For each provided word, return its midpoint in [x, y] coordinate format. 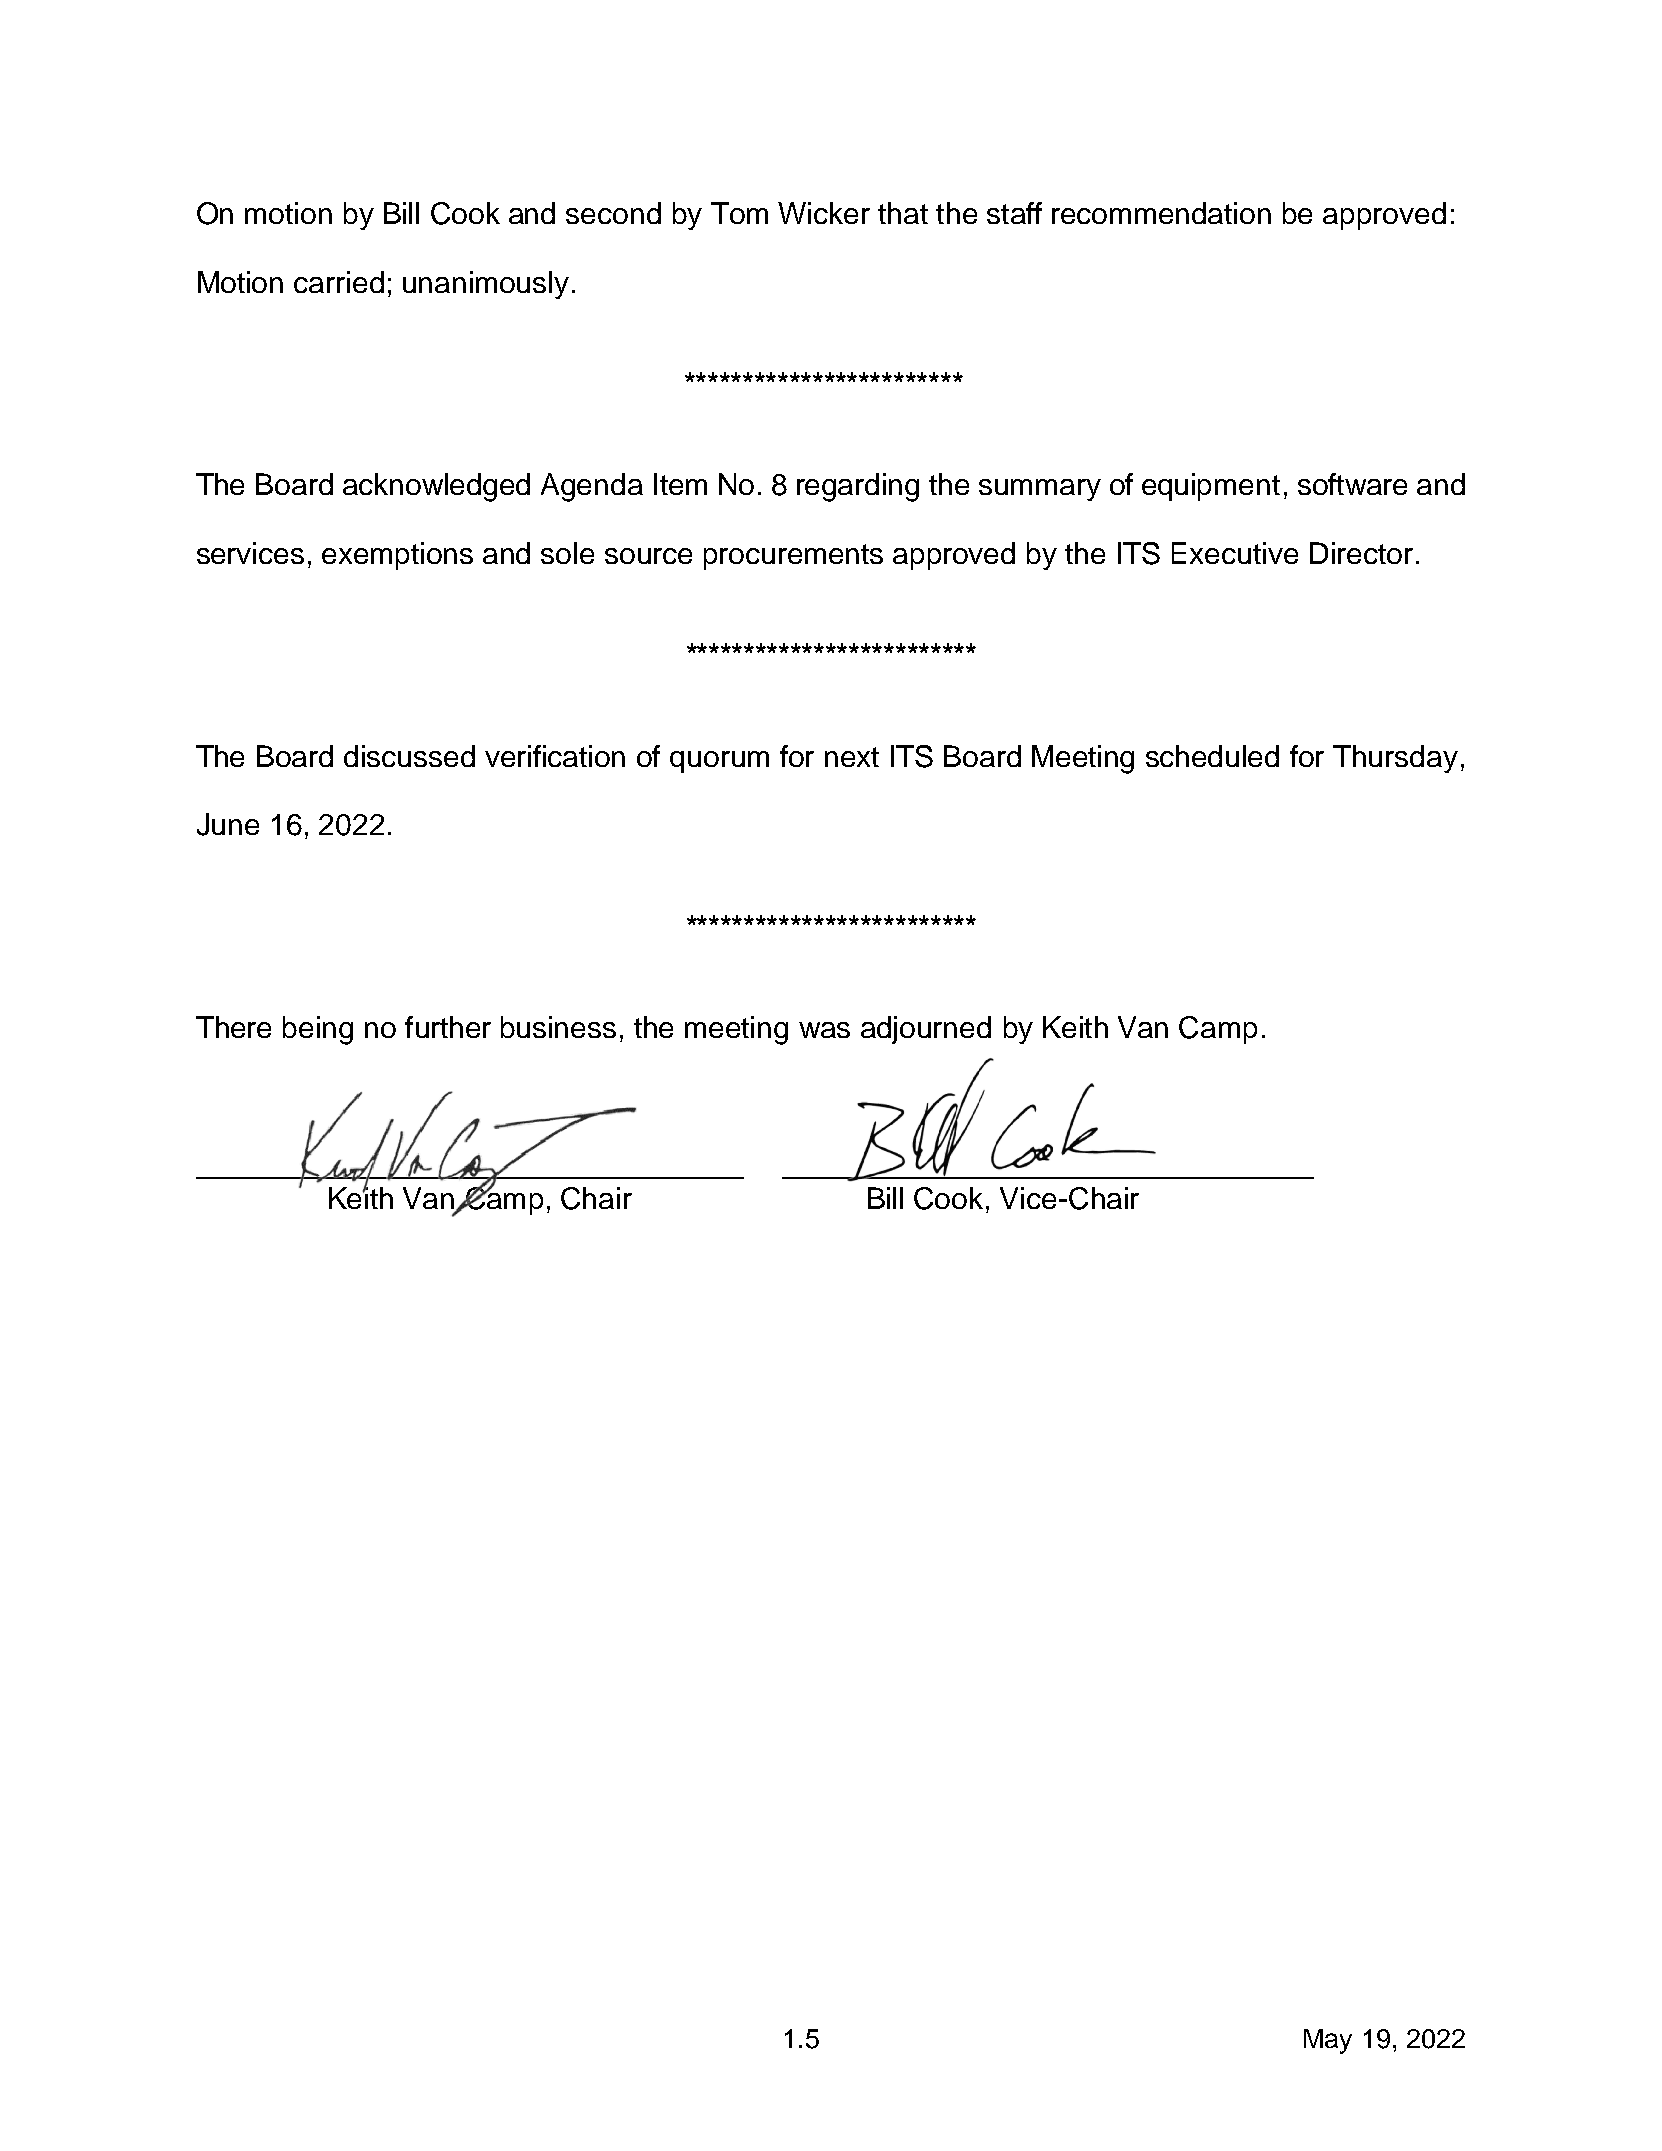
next [852, 757]
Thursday [1395, 759]
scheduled [1212, 756]
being [318, 1030]
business [558, 1027]
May [1328, 2041]
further [448, 1027]
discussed [409, 756]
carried [339, 282]
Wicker [824, 213]
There [233, 1027]
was [824, 1030]
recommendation [1161, 213]
